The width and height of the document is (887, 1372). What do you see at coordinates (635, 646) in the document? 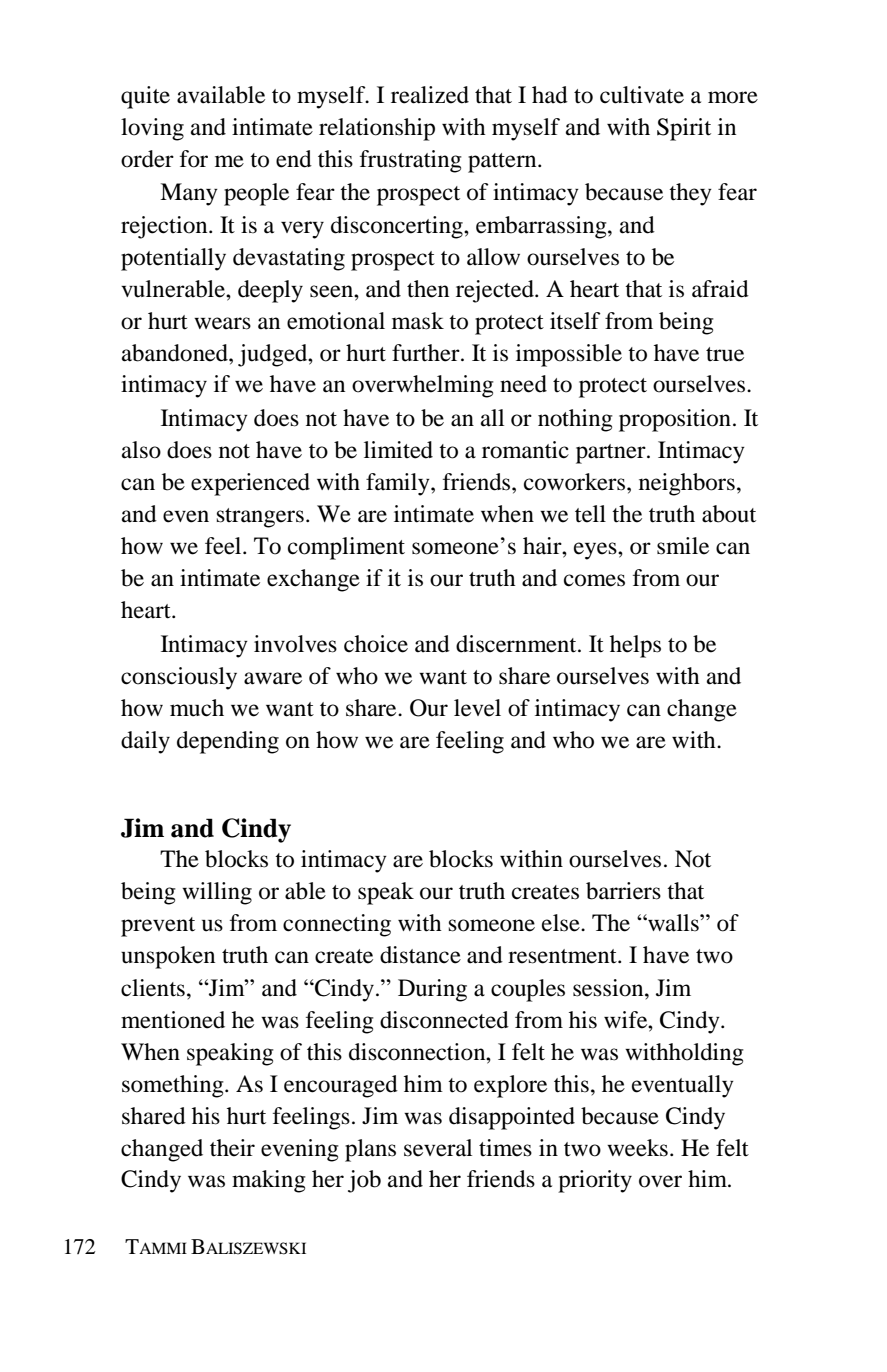
I see `helps` at bounding box center [635, 646].
